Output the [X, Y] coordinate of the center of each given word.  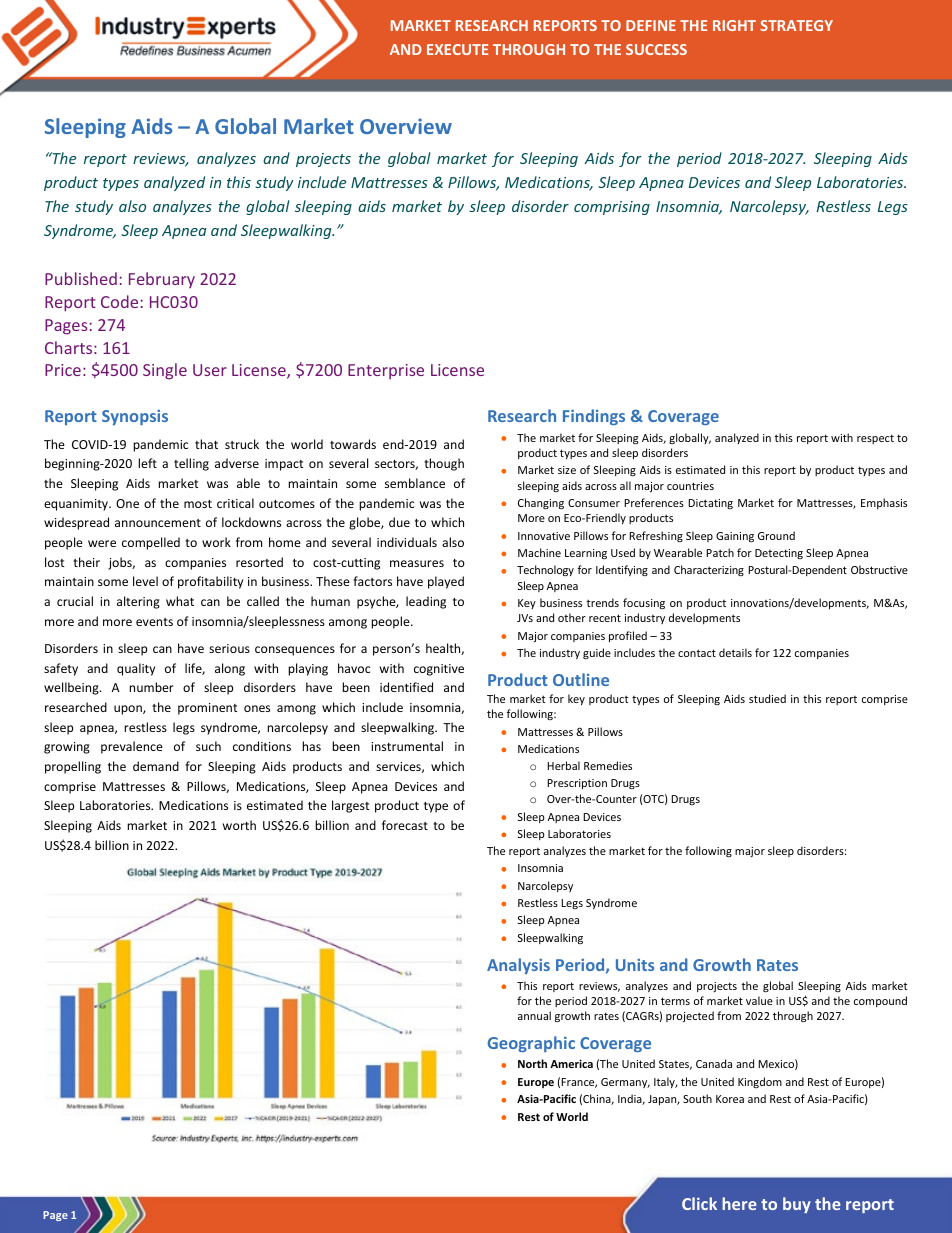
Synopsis [135, 417]
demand [156, 766]
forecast [405, 825]
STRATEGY [796, 25]
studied [767, 698]
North [532, 1063]
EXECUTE [457, 49]
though [444, 464]
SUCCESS [656, 49]
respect [875, 439]
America [571, 1063]
